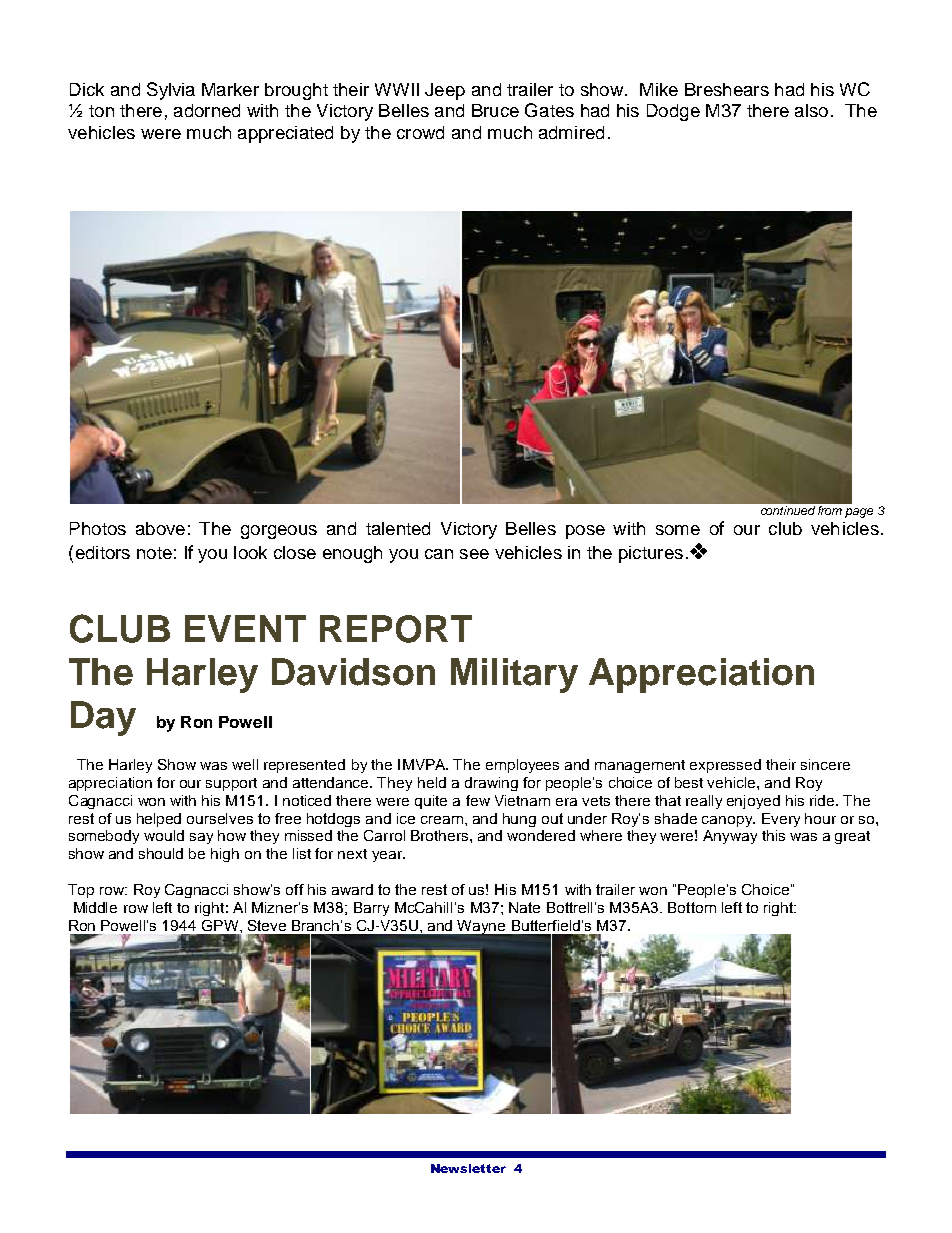  What do you see at coordinates (753, 802) in the screenshot?
I see `enjoyed` at bounding box center [753, 802].
